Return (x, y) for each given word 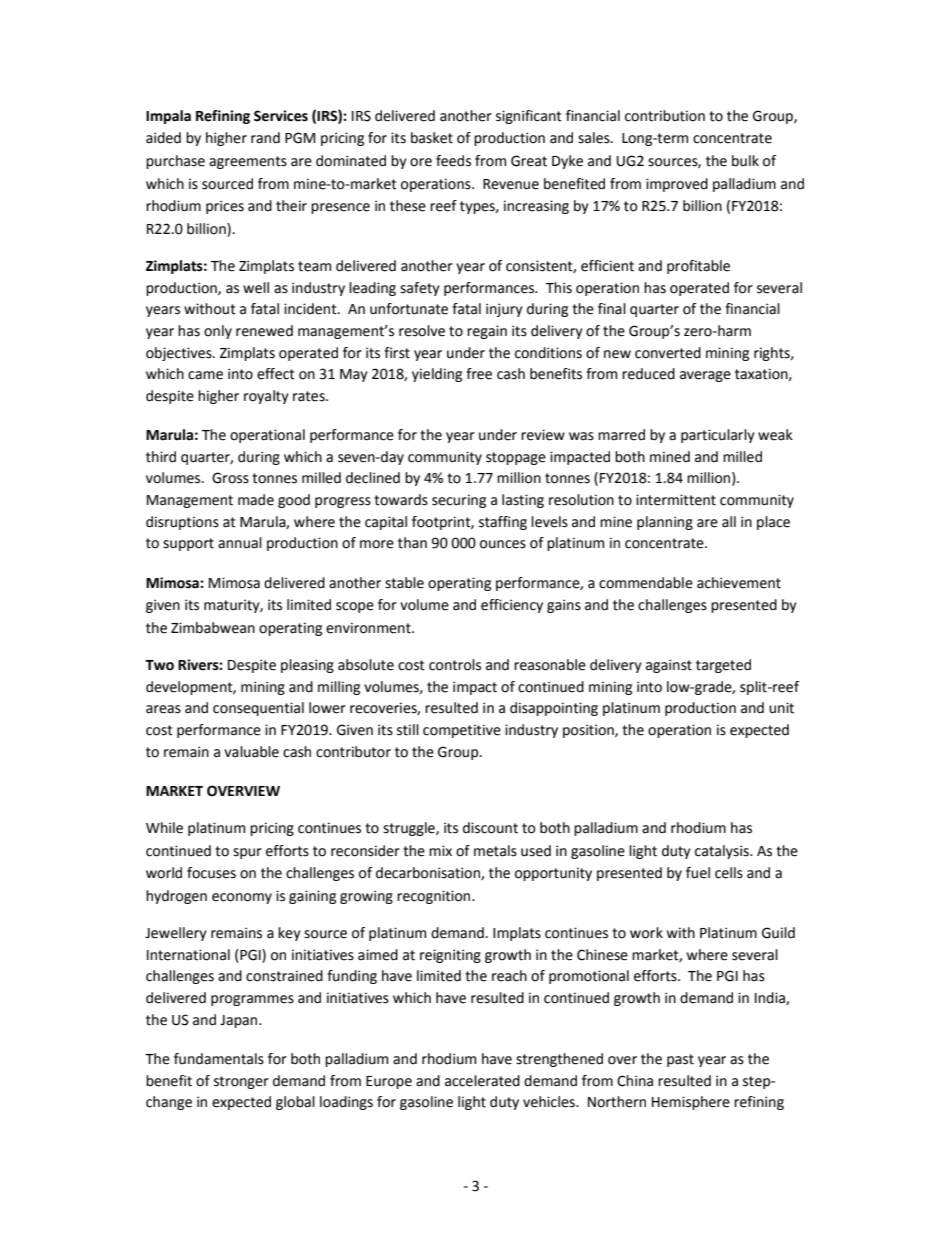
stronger (241, 1082)
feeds (453, 161)
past (680, 1060)
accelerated (482, 1081)
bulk (745, 161)
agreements (248, 162)
